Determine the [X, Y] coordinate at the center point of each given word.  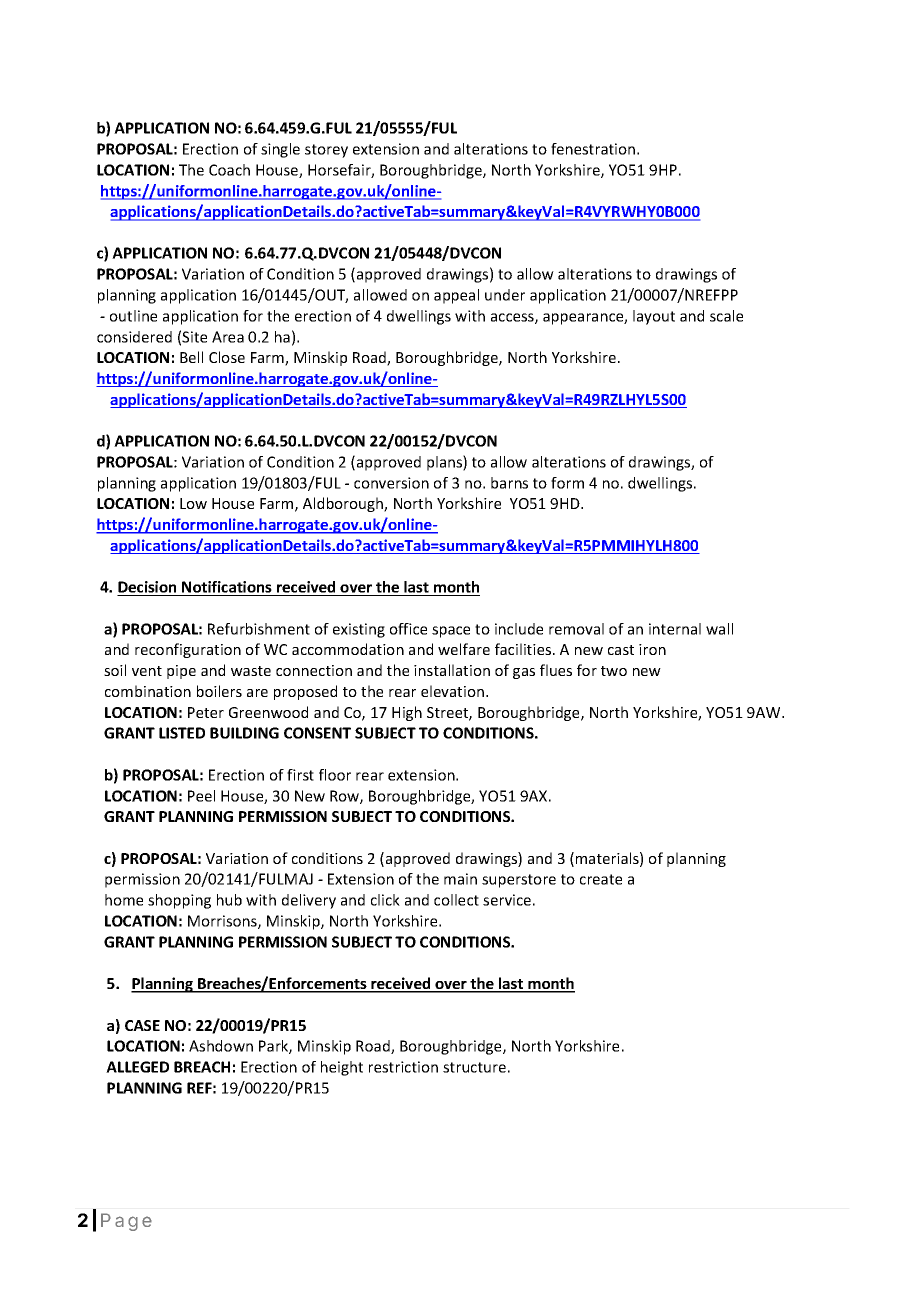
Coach [229, 170]
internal [675, 629]
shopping [179, 901]
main [460, 879]
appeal [456, 296]
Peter [206, 712]
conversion [391, 483]
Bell [191, 357]
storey [326, 151]
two [614, 671]
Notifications [227, 588]
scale [726, 316]
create [601, 879]
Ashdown [221, 1046]
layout [654, 317]
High [407, 713]
